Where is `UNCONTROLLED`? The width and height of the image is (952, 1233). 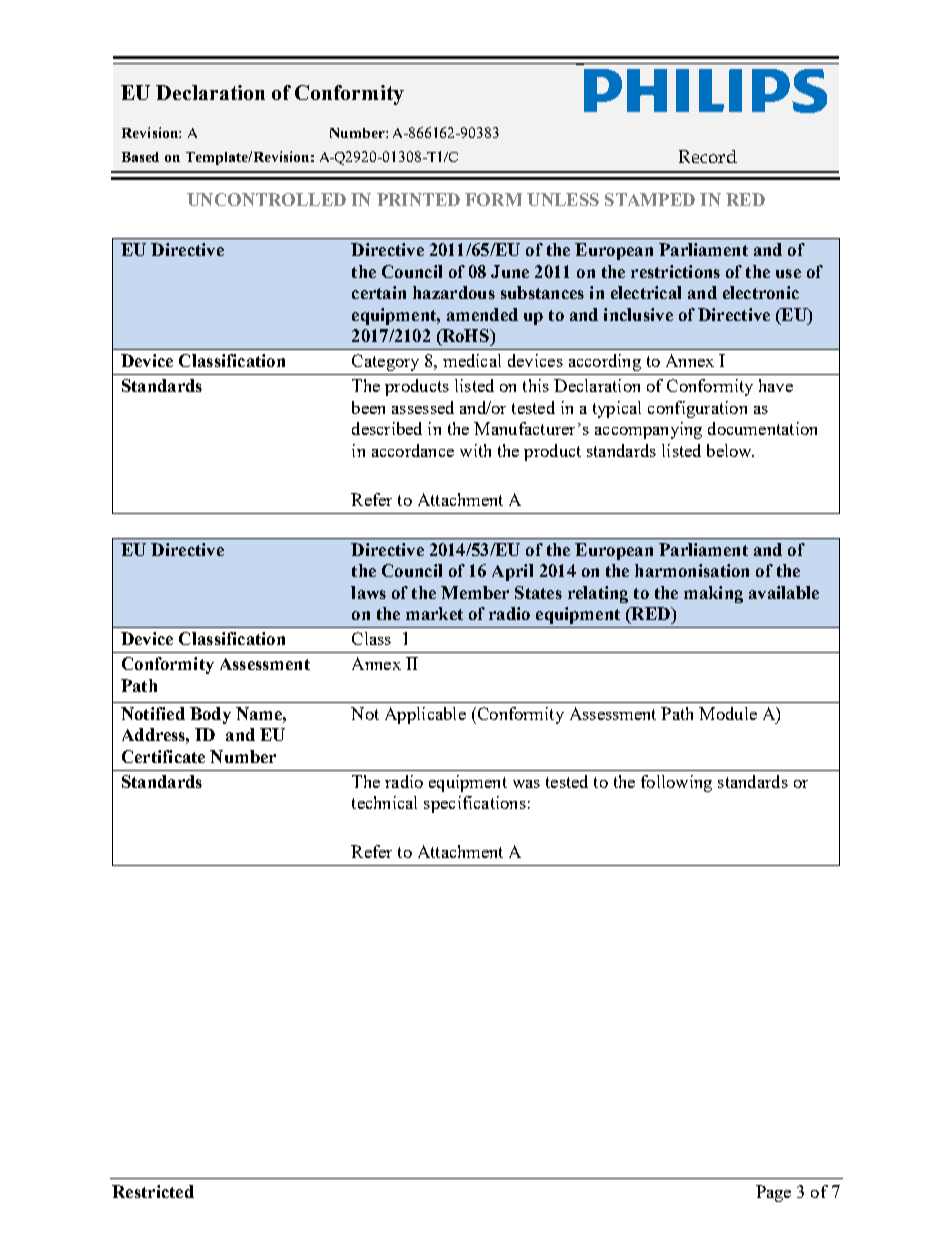 UNCONTROLLED is located at coordinates (266, 199).
